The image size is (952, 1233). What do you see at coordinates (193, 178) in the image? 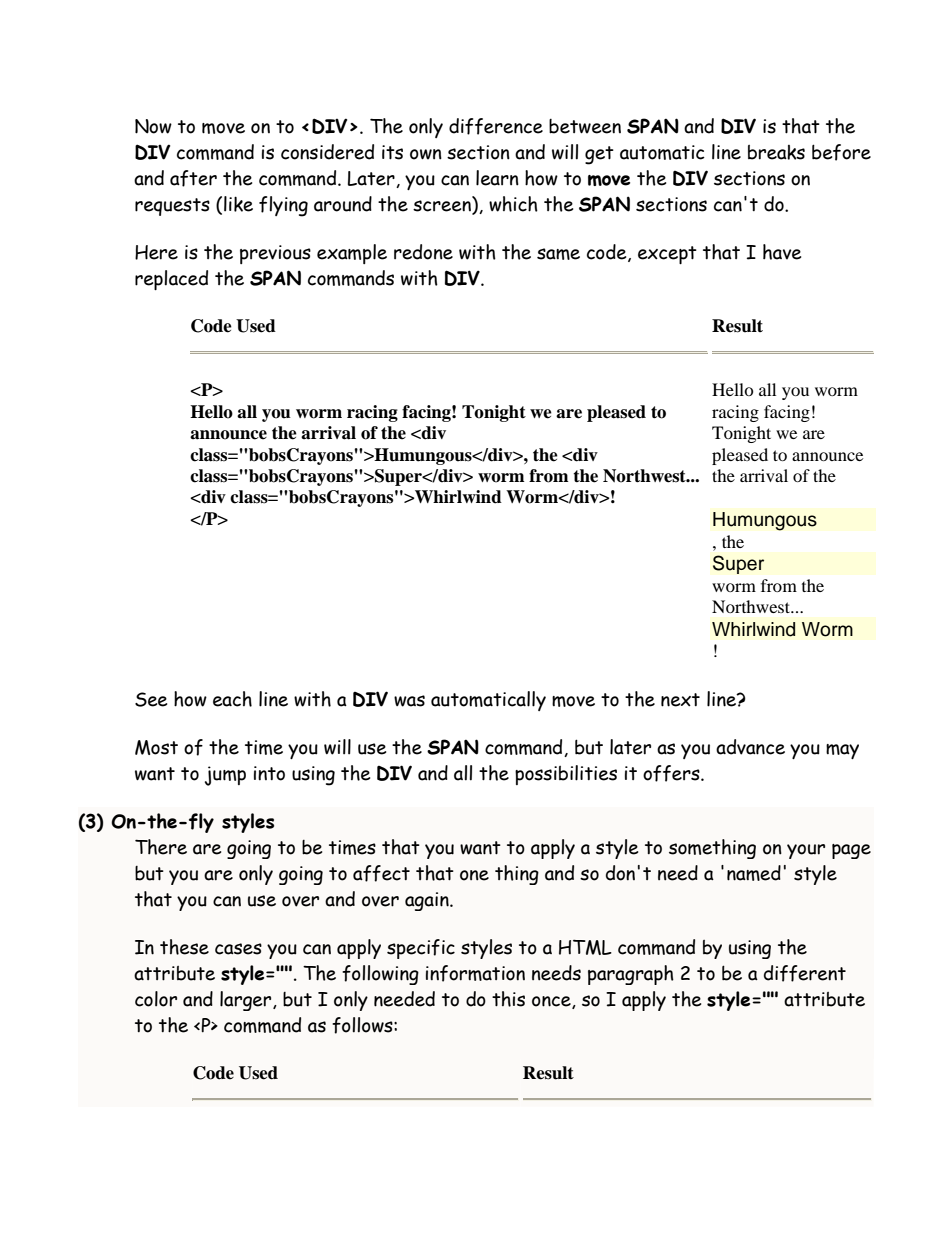
I see `after` at bounding box center [193, 178].
